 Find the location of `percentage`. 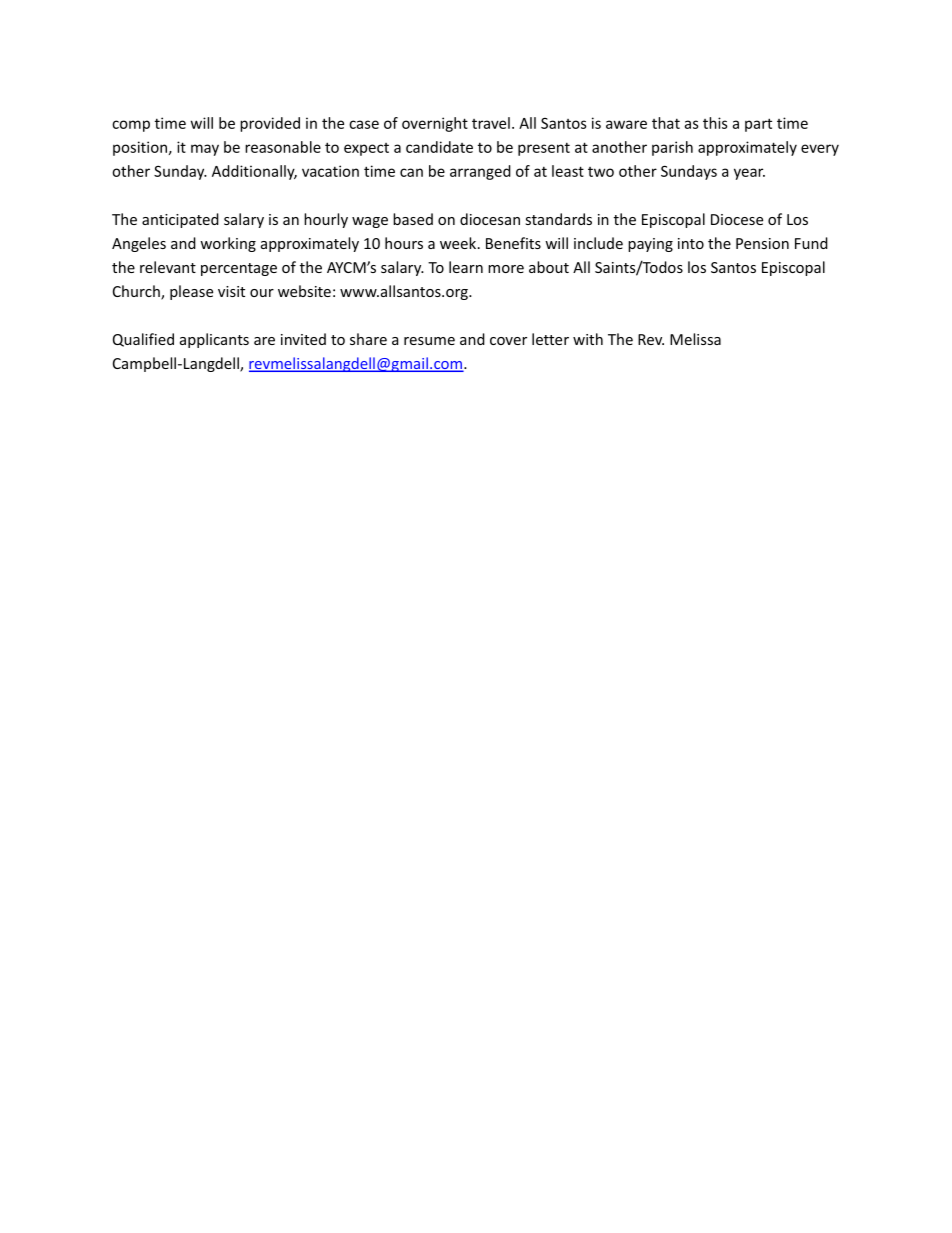

percentage is located at coordinates (239, 269).
